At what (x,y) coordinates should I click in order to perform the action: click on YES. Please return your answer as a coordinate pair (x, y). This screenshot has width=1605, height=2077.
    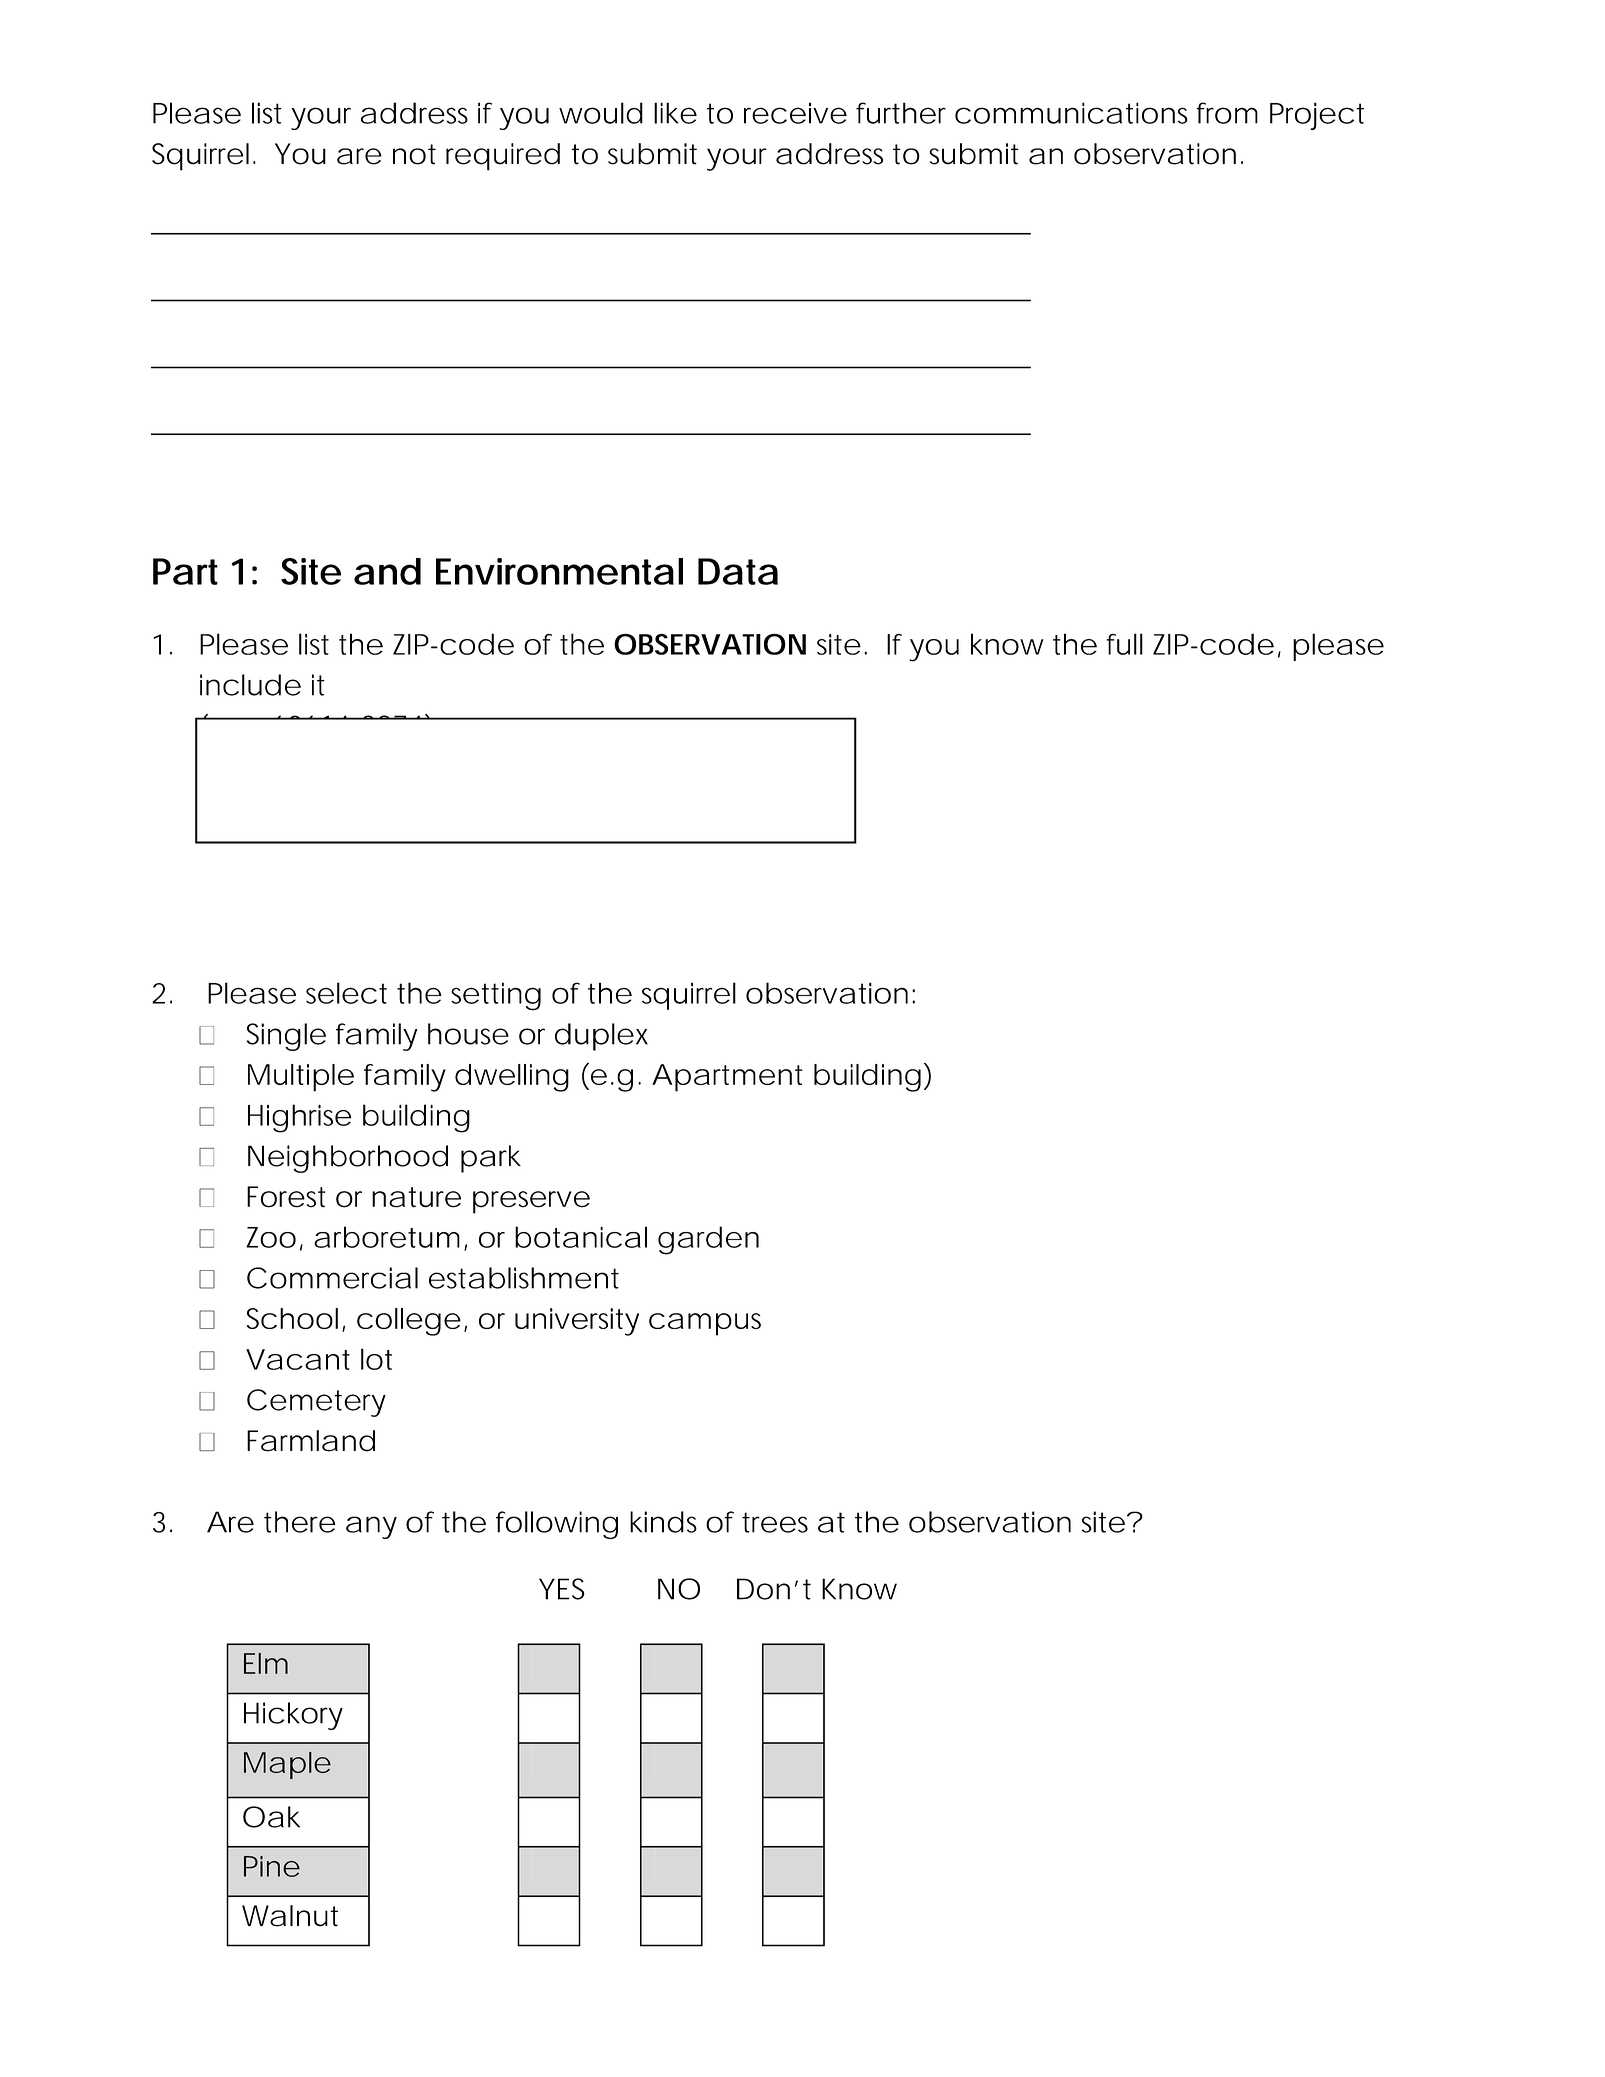
    Looking at the image, I should click on (562, 1589).
